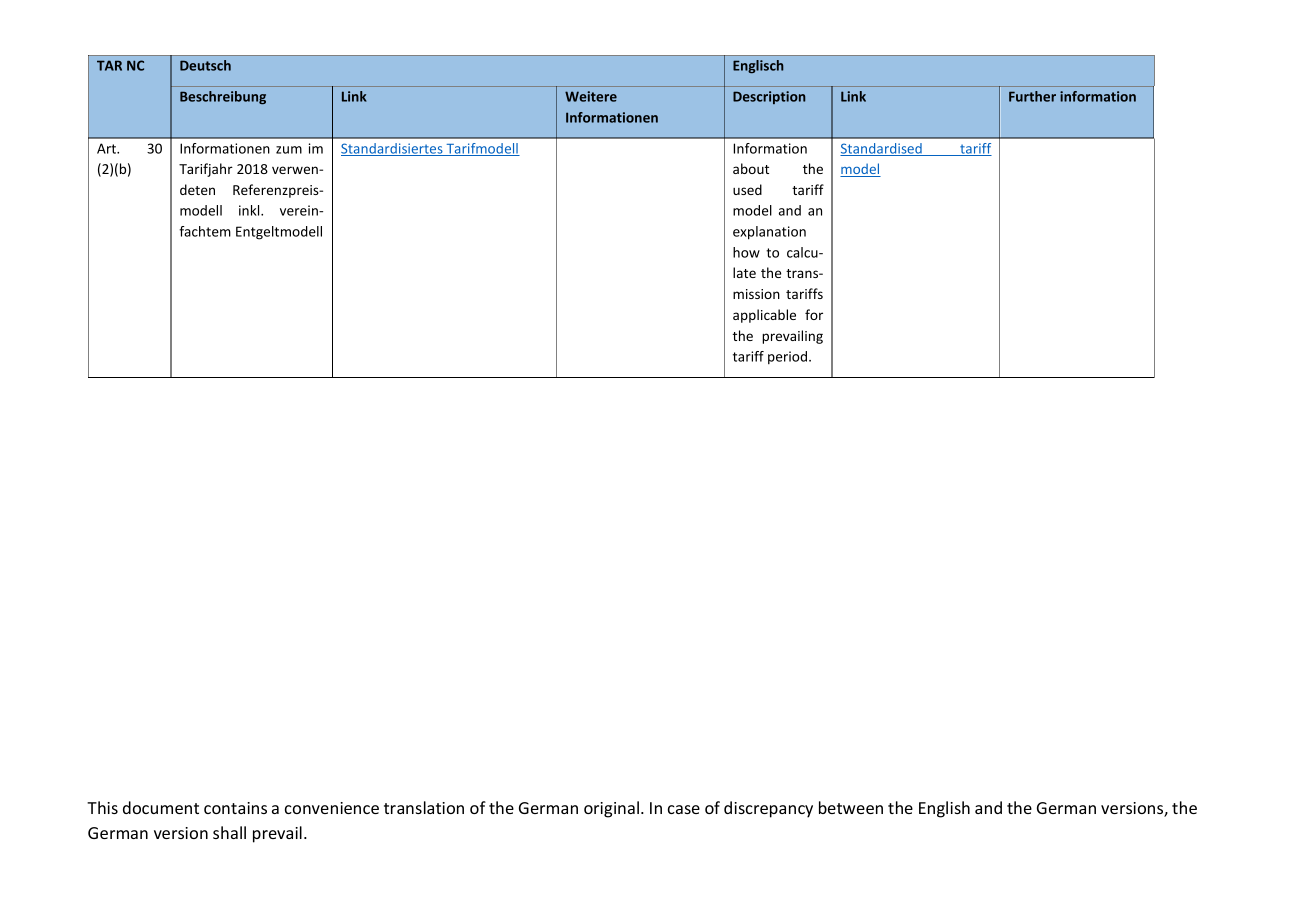 This screenshot has width=1308, height=924. Describe the element at coordinates (684, 809) in the screenshot. I see `case` at that location.
